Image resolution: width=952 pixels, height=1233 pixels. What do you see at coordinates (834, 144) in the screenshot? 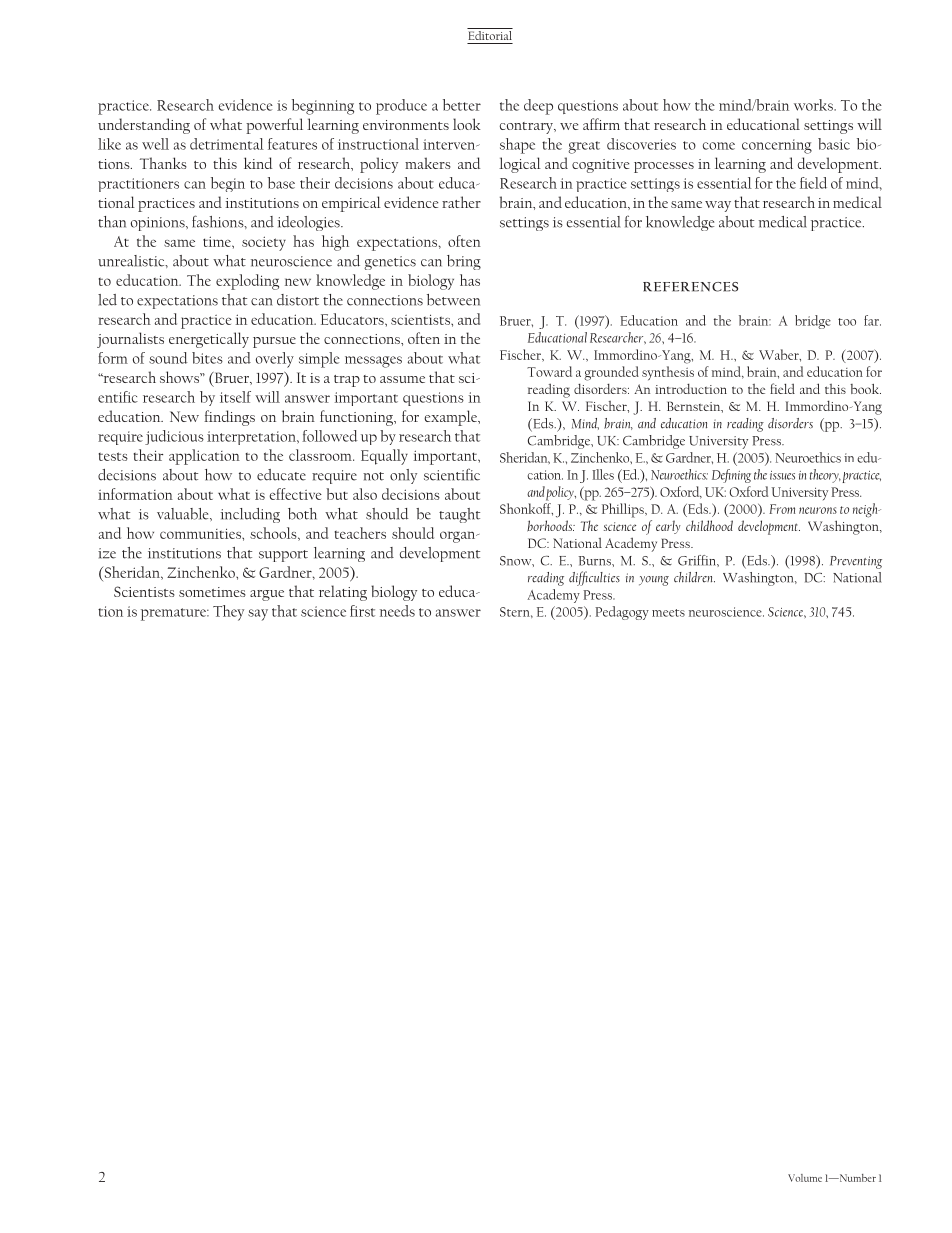
I see `basic` at bounding box center [834, 144].
